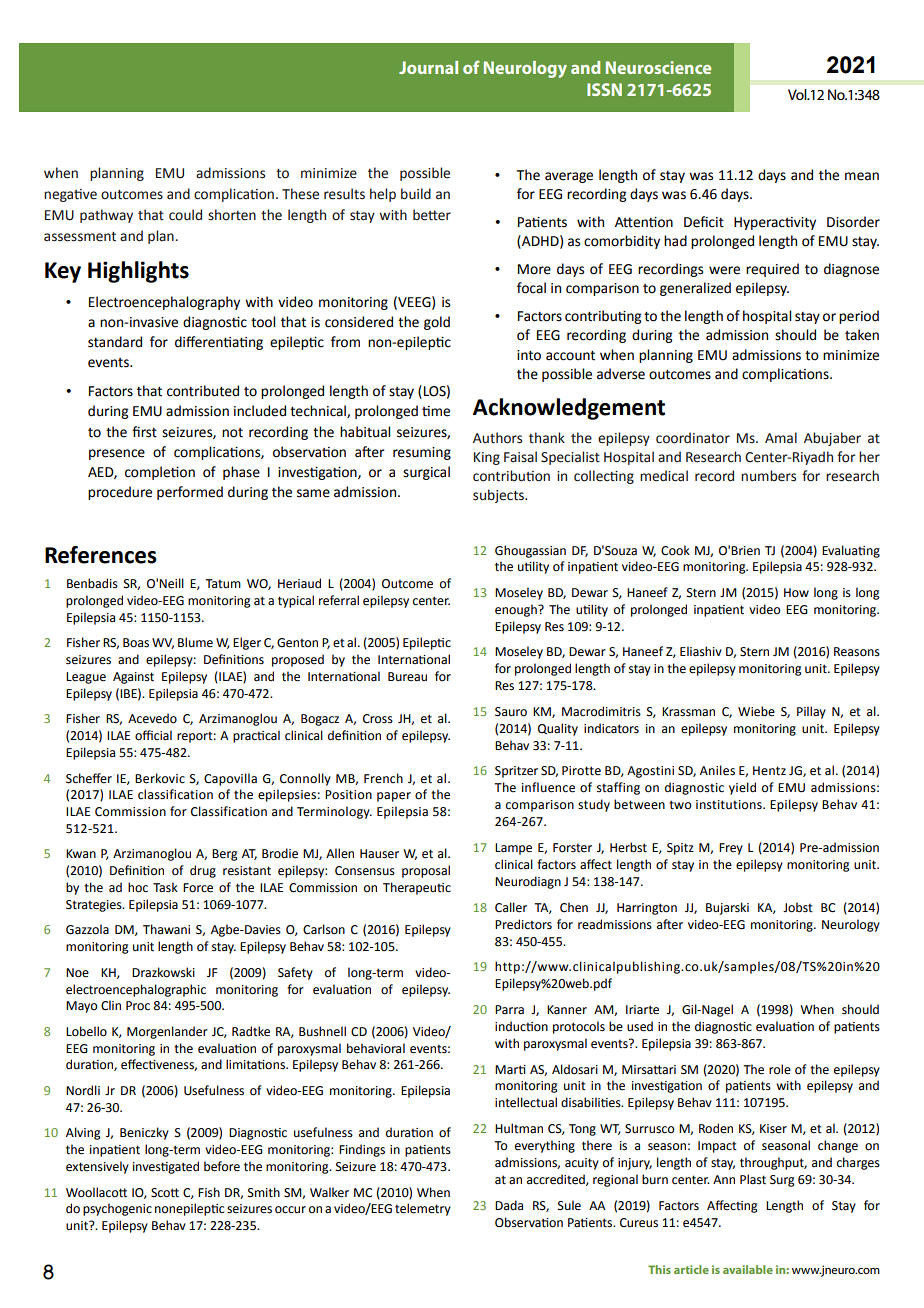 This screenshot has height=1308, width=924. I want to click on Spritzer, so click(516, 772).
